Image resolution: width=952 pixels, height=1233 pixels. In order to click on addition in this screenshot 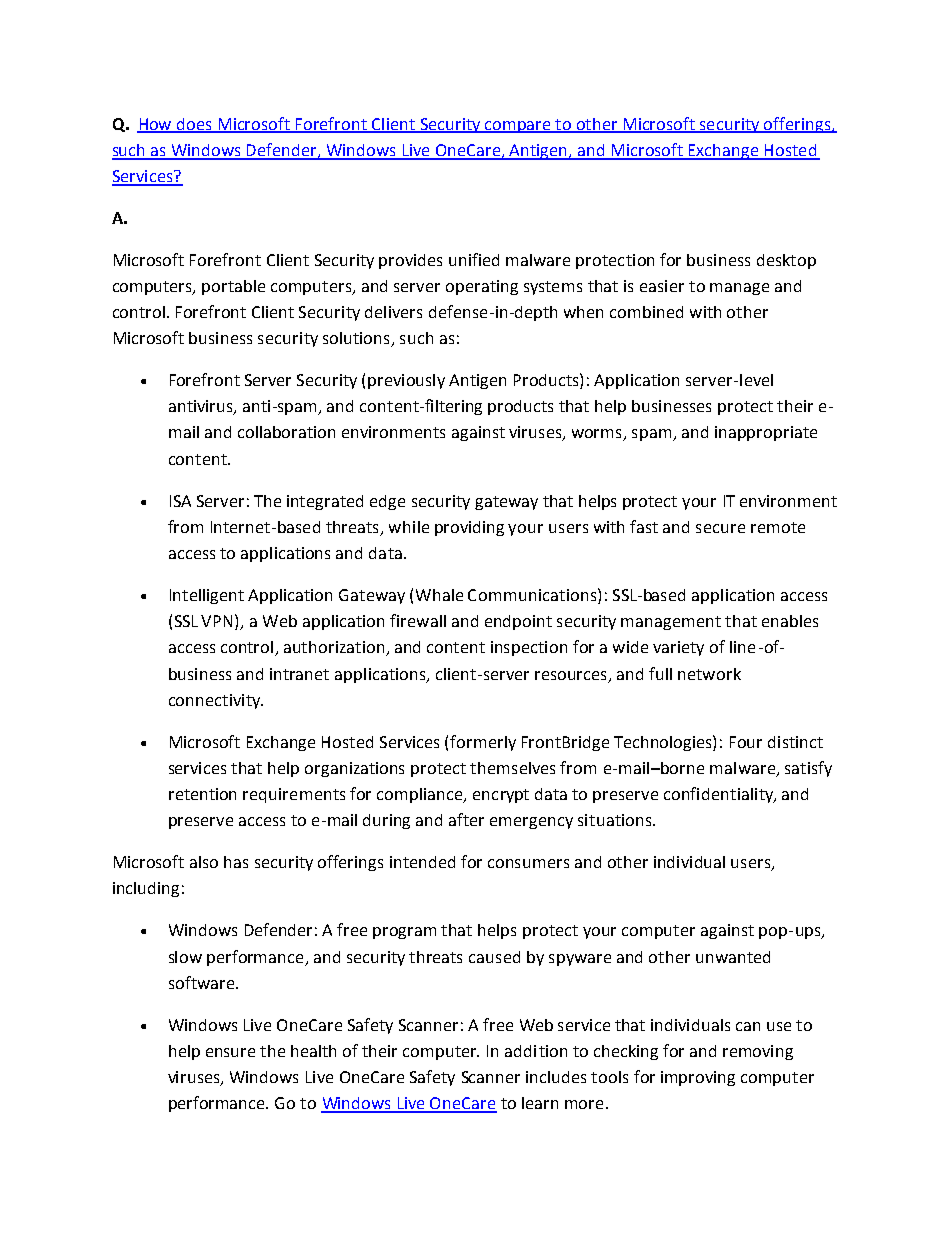, I will do `click(536, 1051)`.
